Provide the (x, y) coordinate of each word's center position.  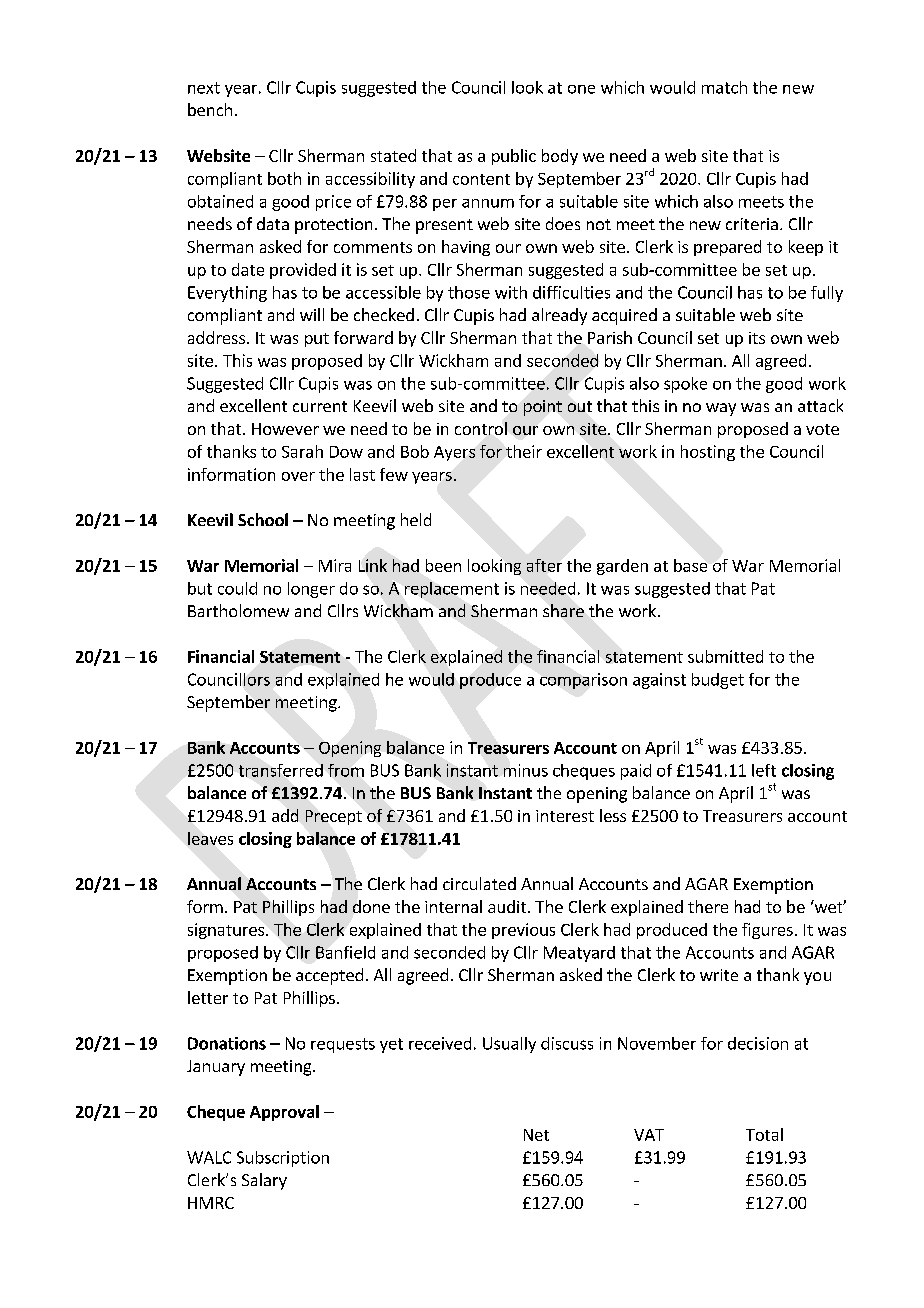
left (764, 770)
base (690, 565)
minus (526, 770)
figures (767, 931)
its (757, 338)
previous (523, 931)
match (724, 87)
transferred (281, 770)
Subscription (283, 1159)
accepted (329, 976)
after (544, 565)
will (312, 314)
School (263, 519)
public (514, 157)
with (511, 292)
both (284, 178)
